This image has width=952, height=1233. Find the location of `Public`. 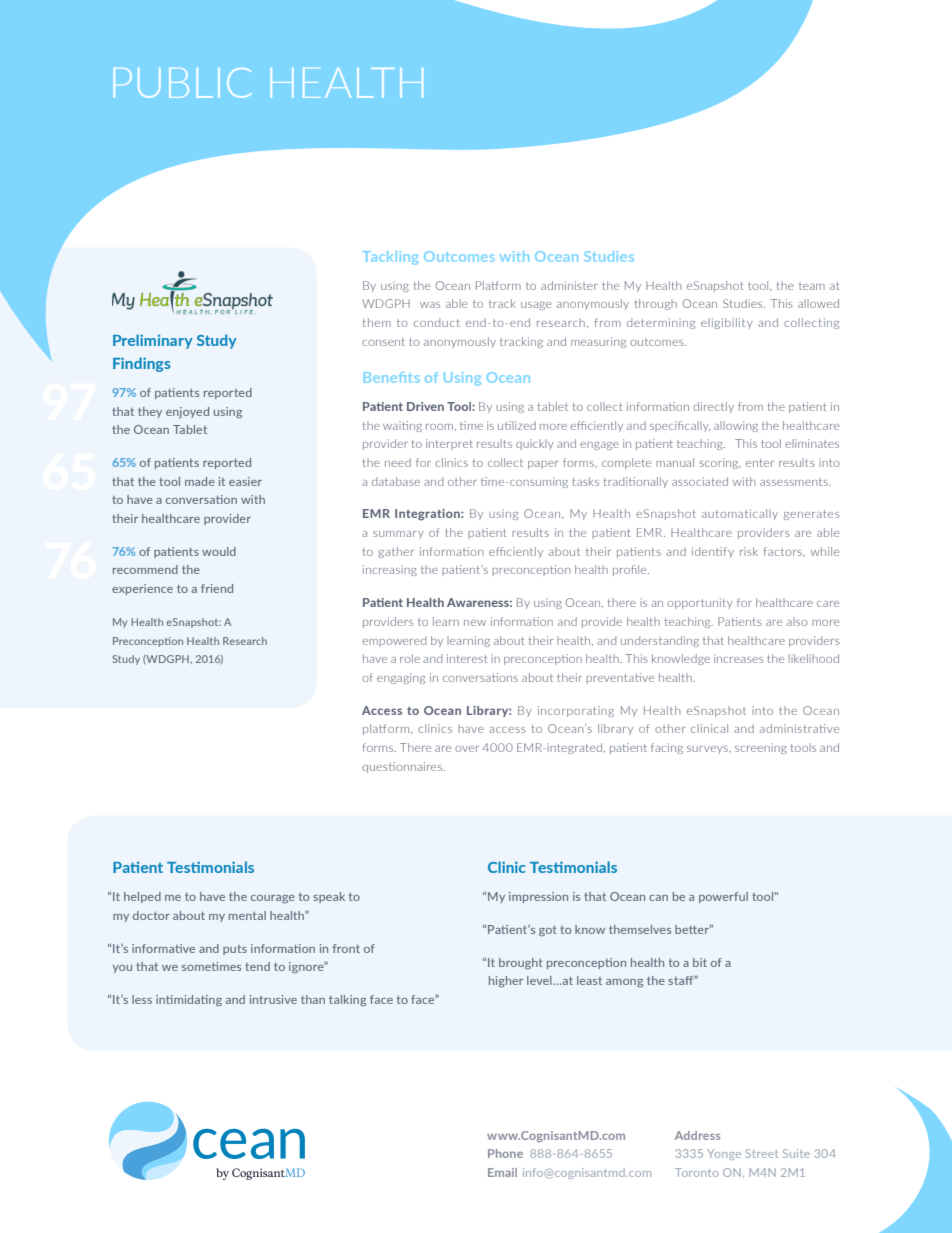

Public is located at coordinates (183, 83).
